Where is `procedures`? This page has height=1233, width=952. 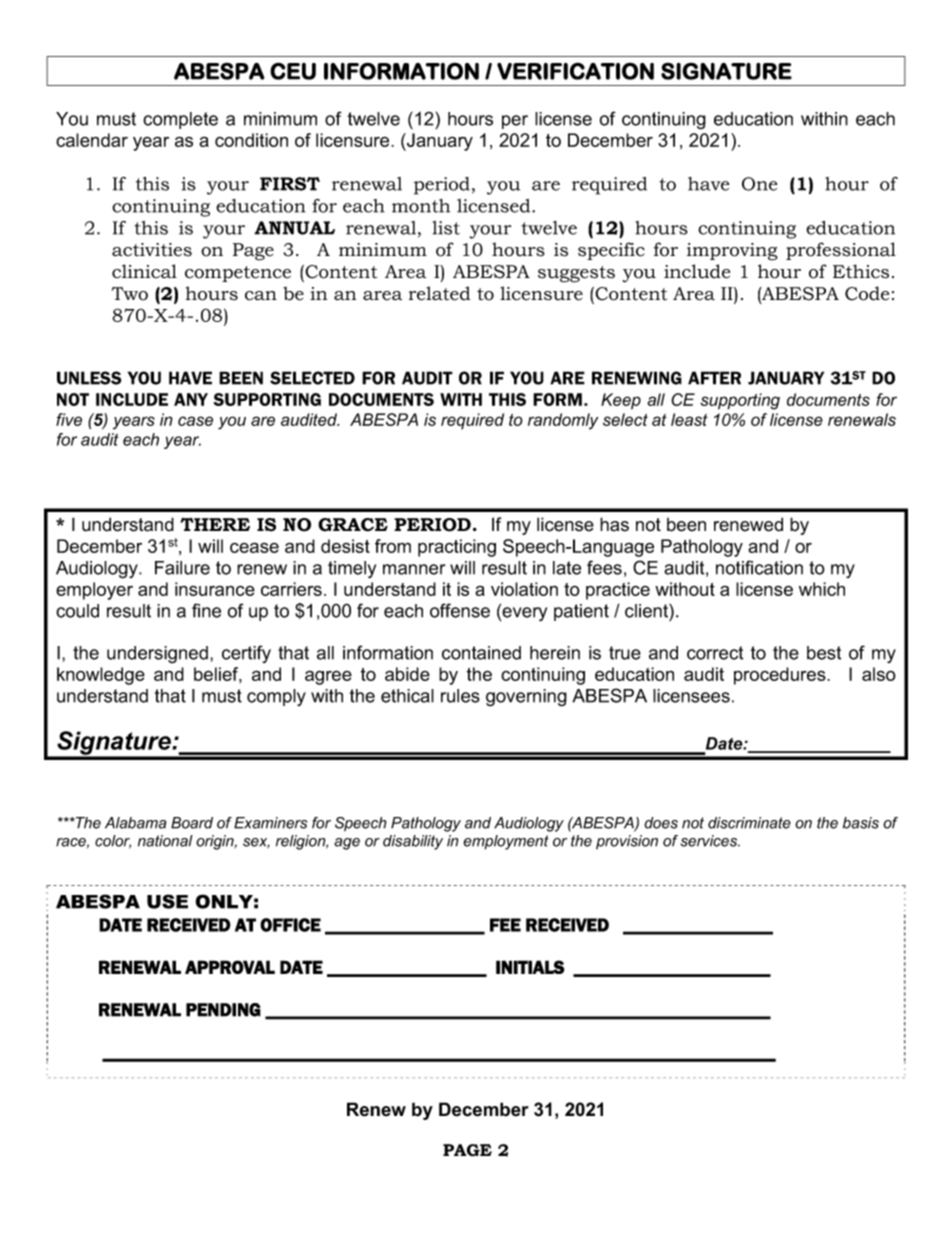 procedures is located at coordinates (781, 676).
